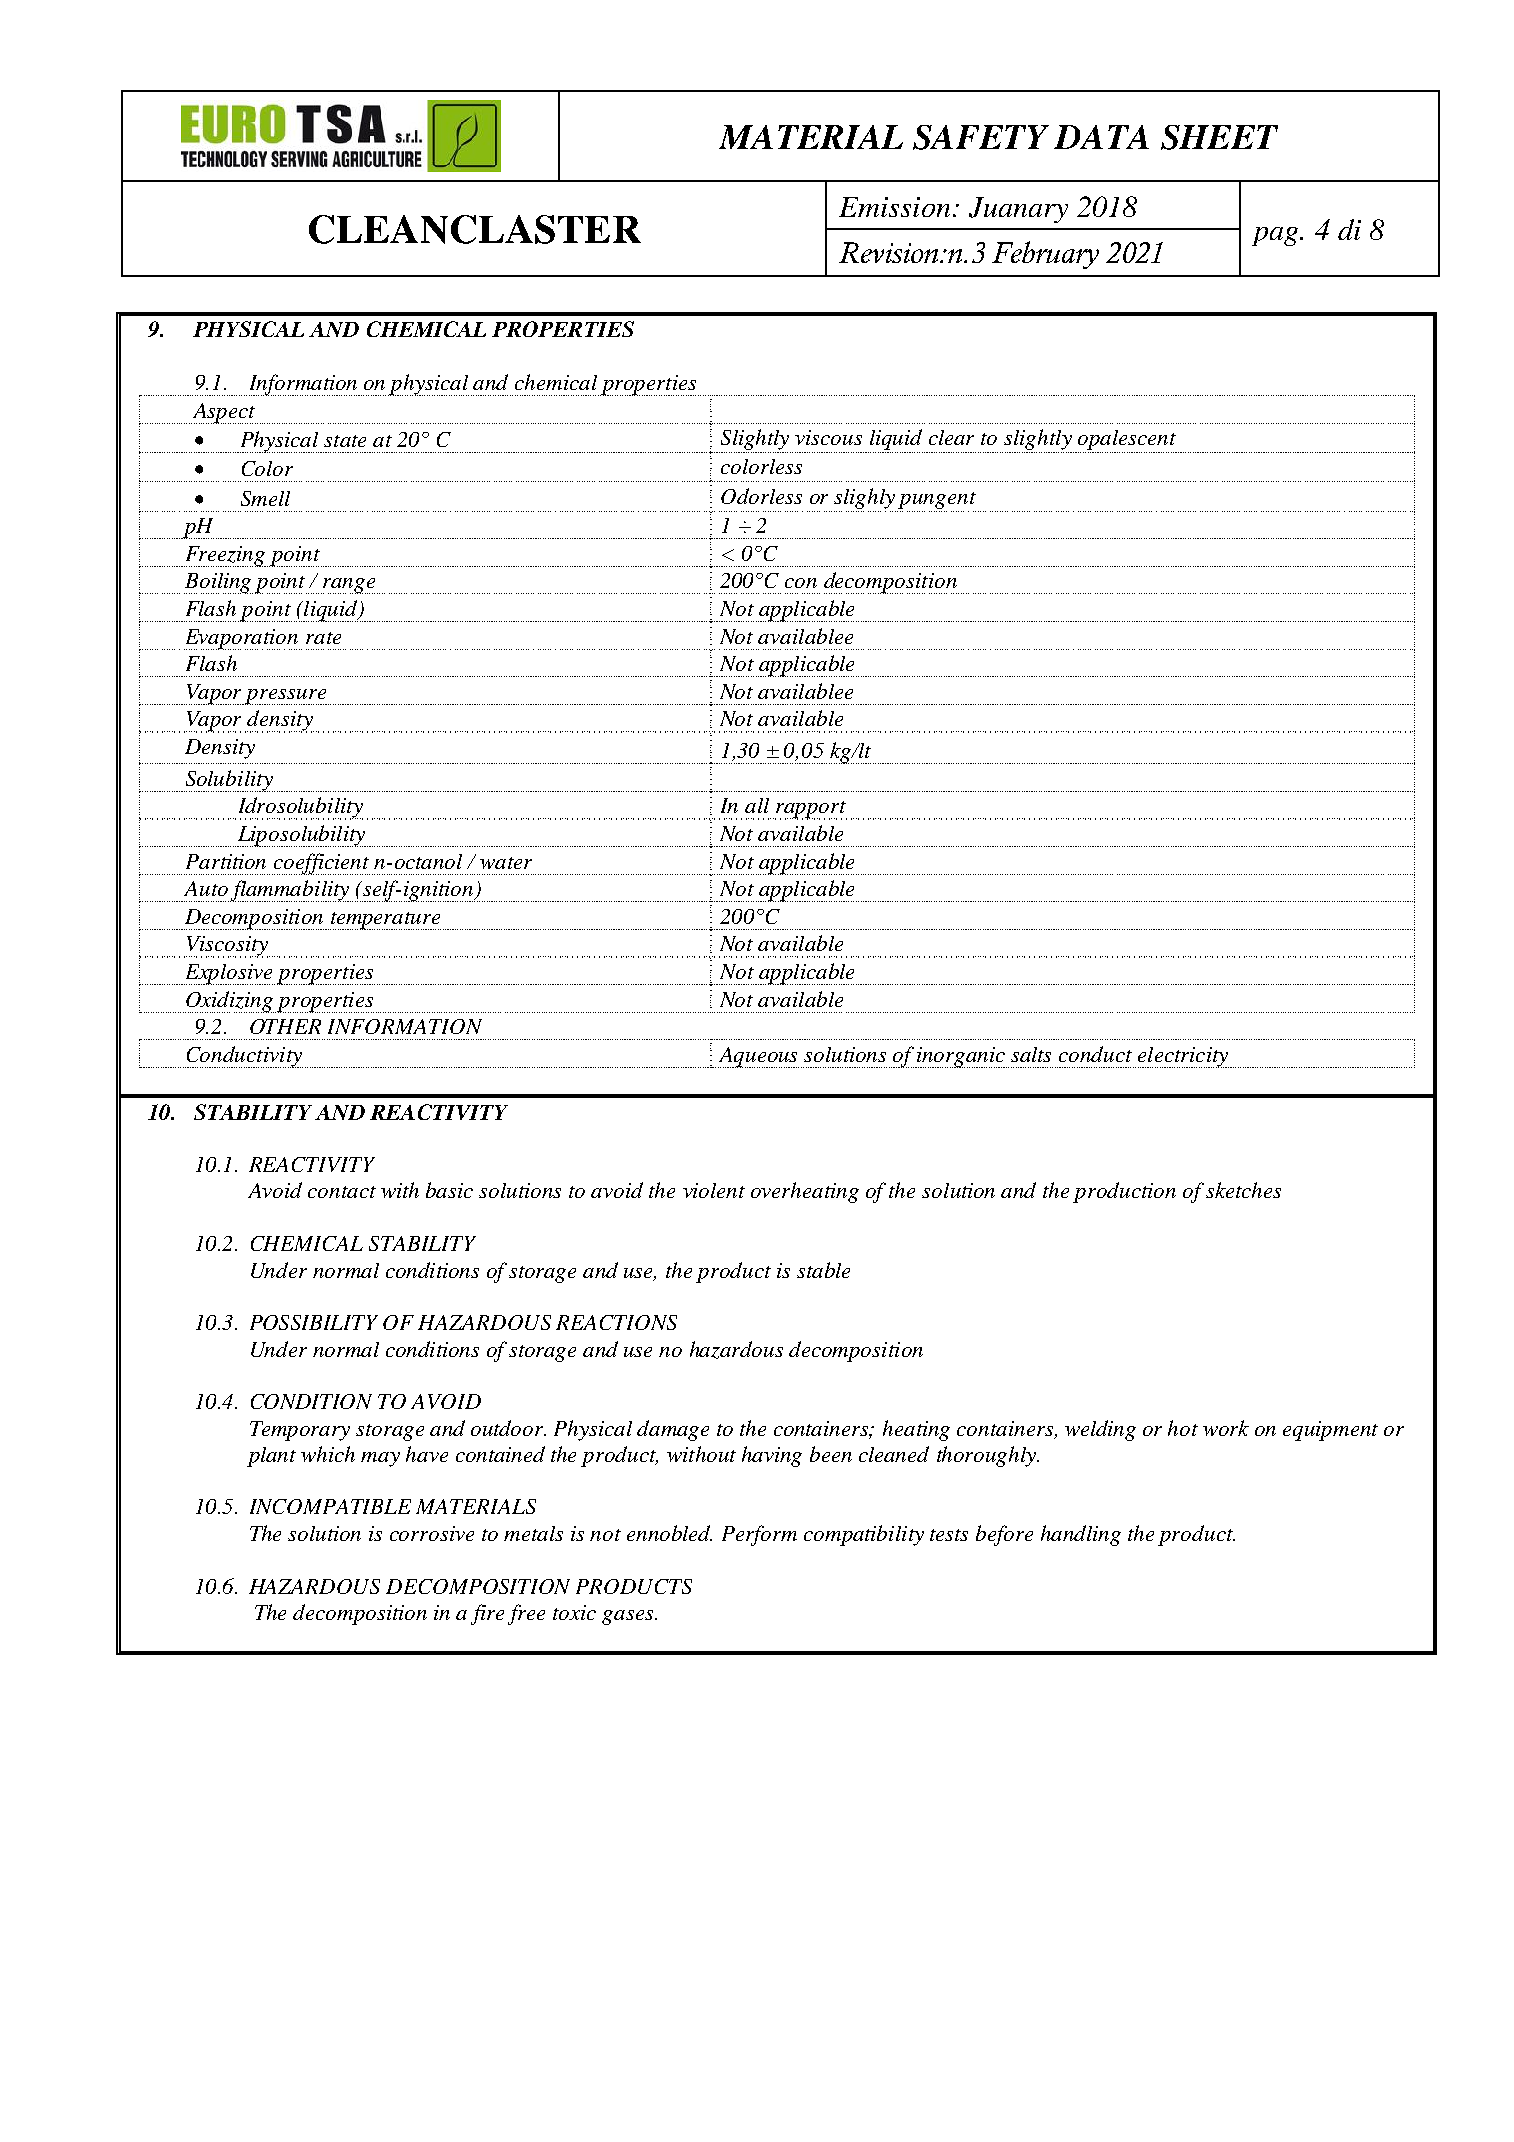  What do you see at coordinates (757, 805) in the page?
I see `all` at bounding box center [757, 805].
